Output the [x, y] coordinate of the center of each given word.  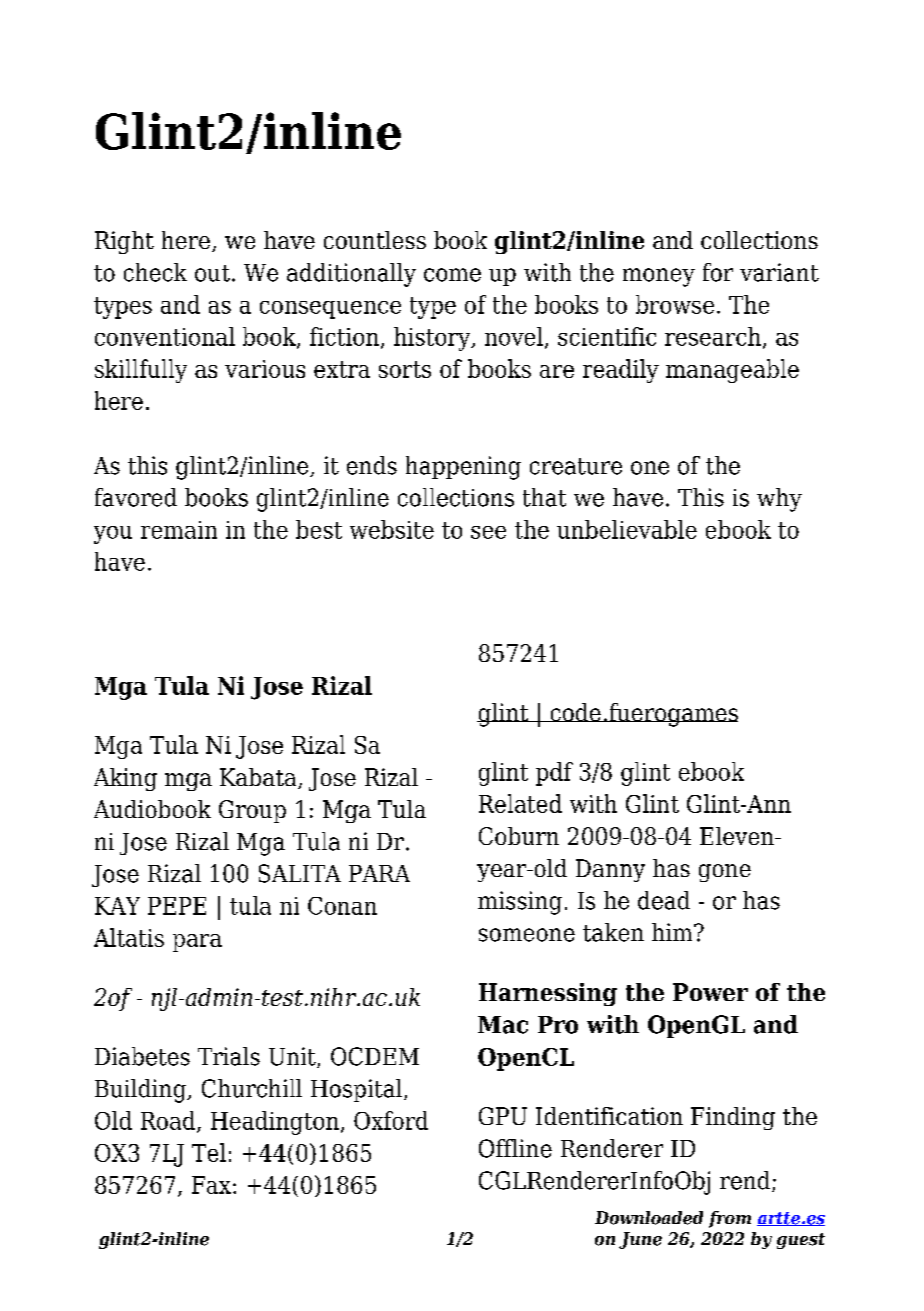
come [452, 275]
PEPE [177, 906]
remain [179, 530]
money [659, 277]
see [488, 532]
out [212, 273]
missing [520, 903]
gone [725, 873]
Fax [211, 1185]
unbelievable [627, 529]
